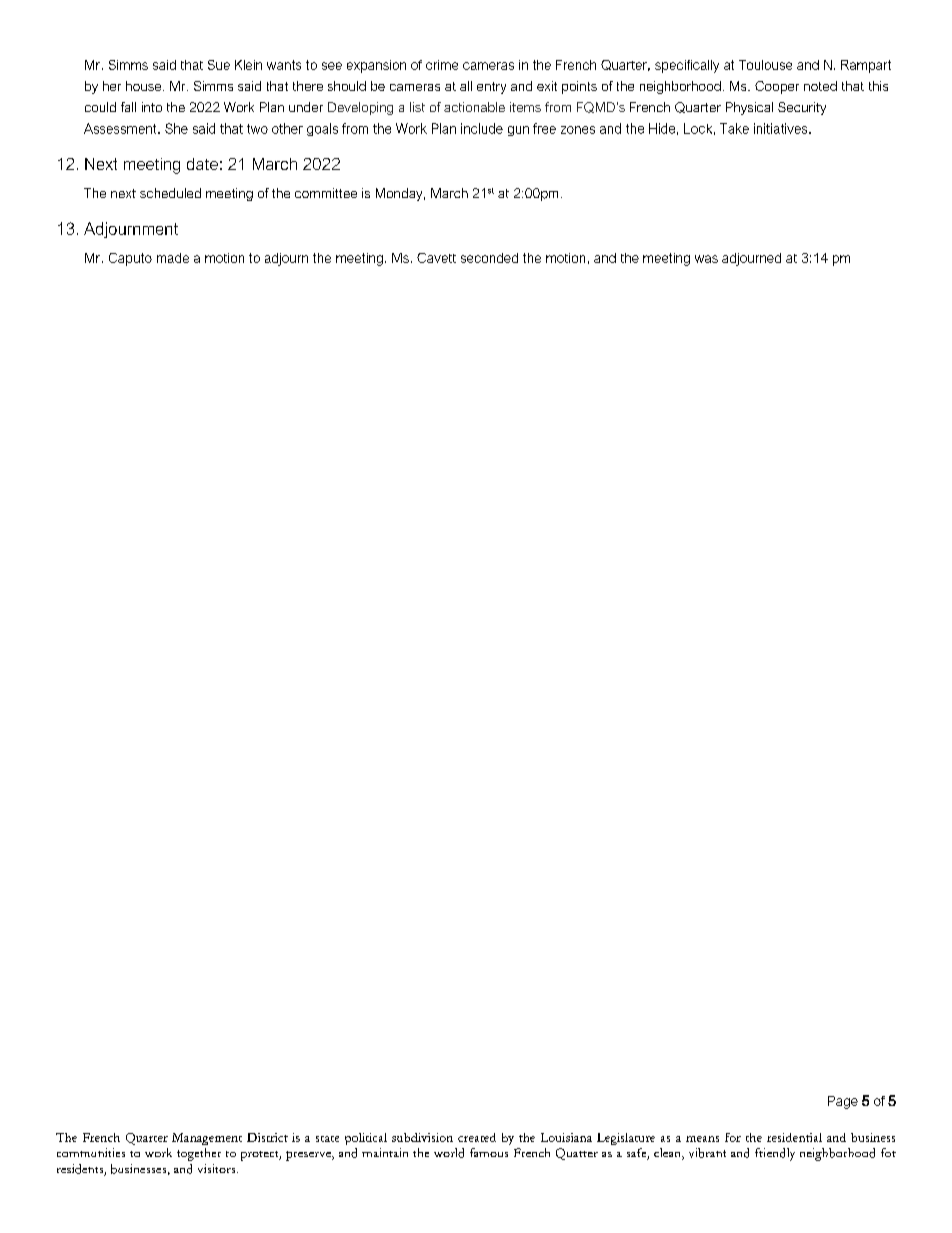  What do you see at coordinates (777, 87) in the image?
I see `Cooper` at bounding box center [777, 87].
